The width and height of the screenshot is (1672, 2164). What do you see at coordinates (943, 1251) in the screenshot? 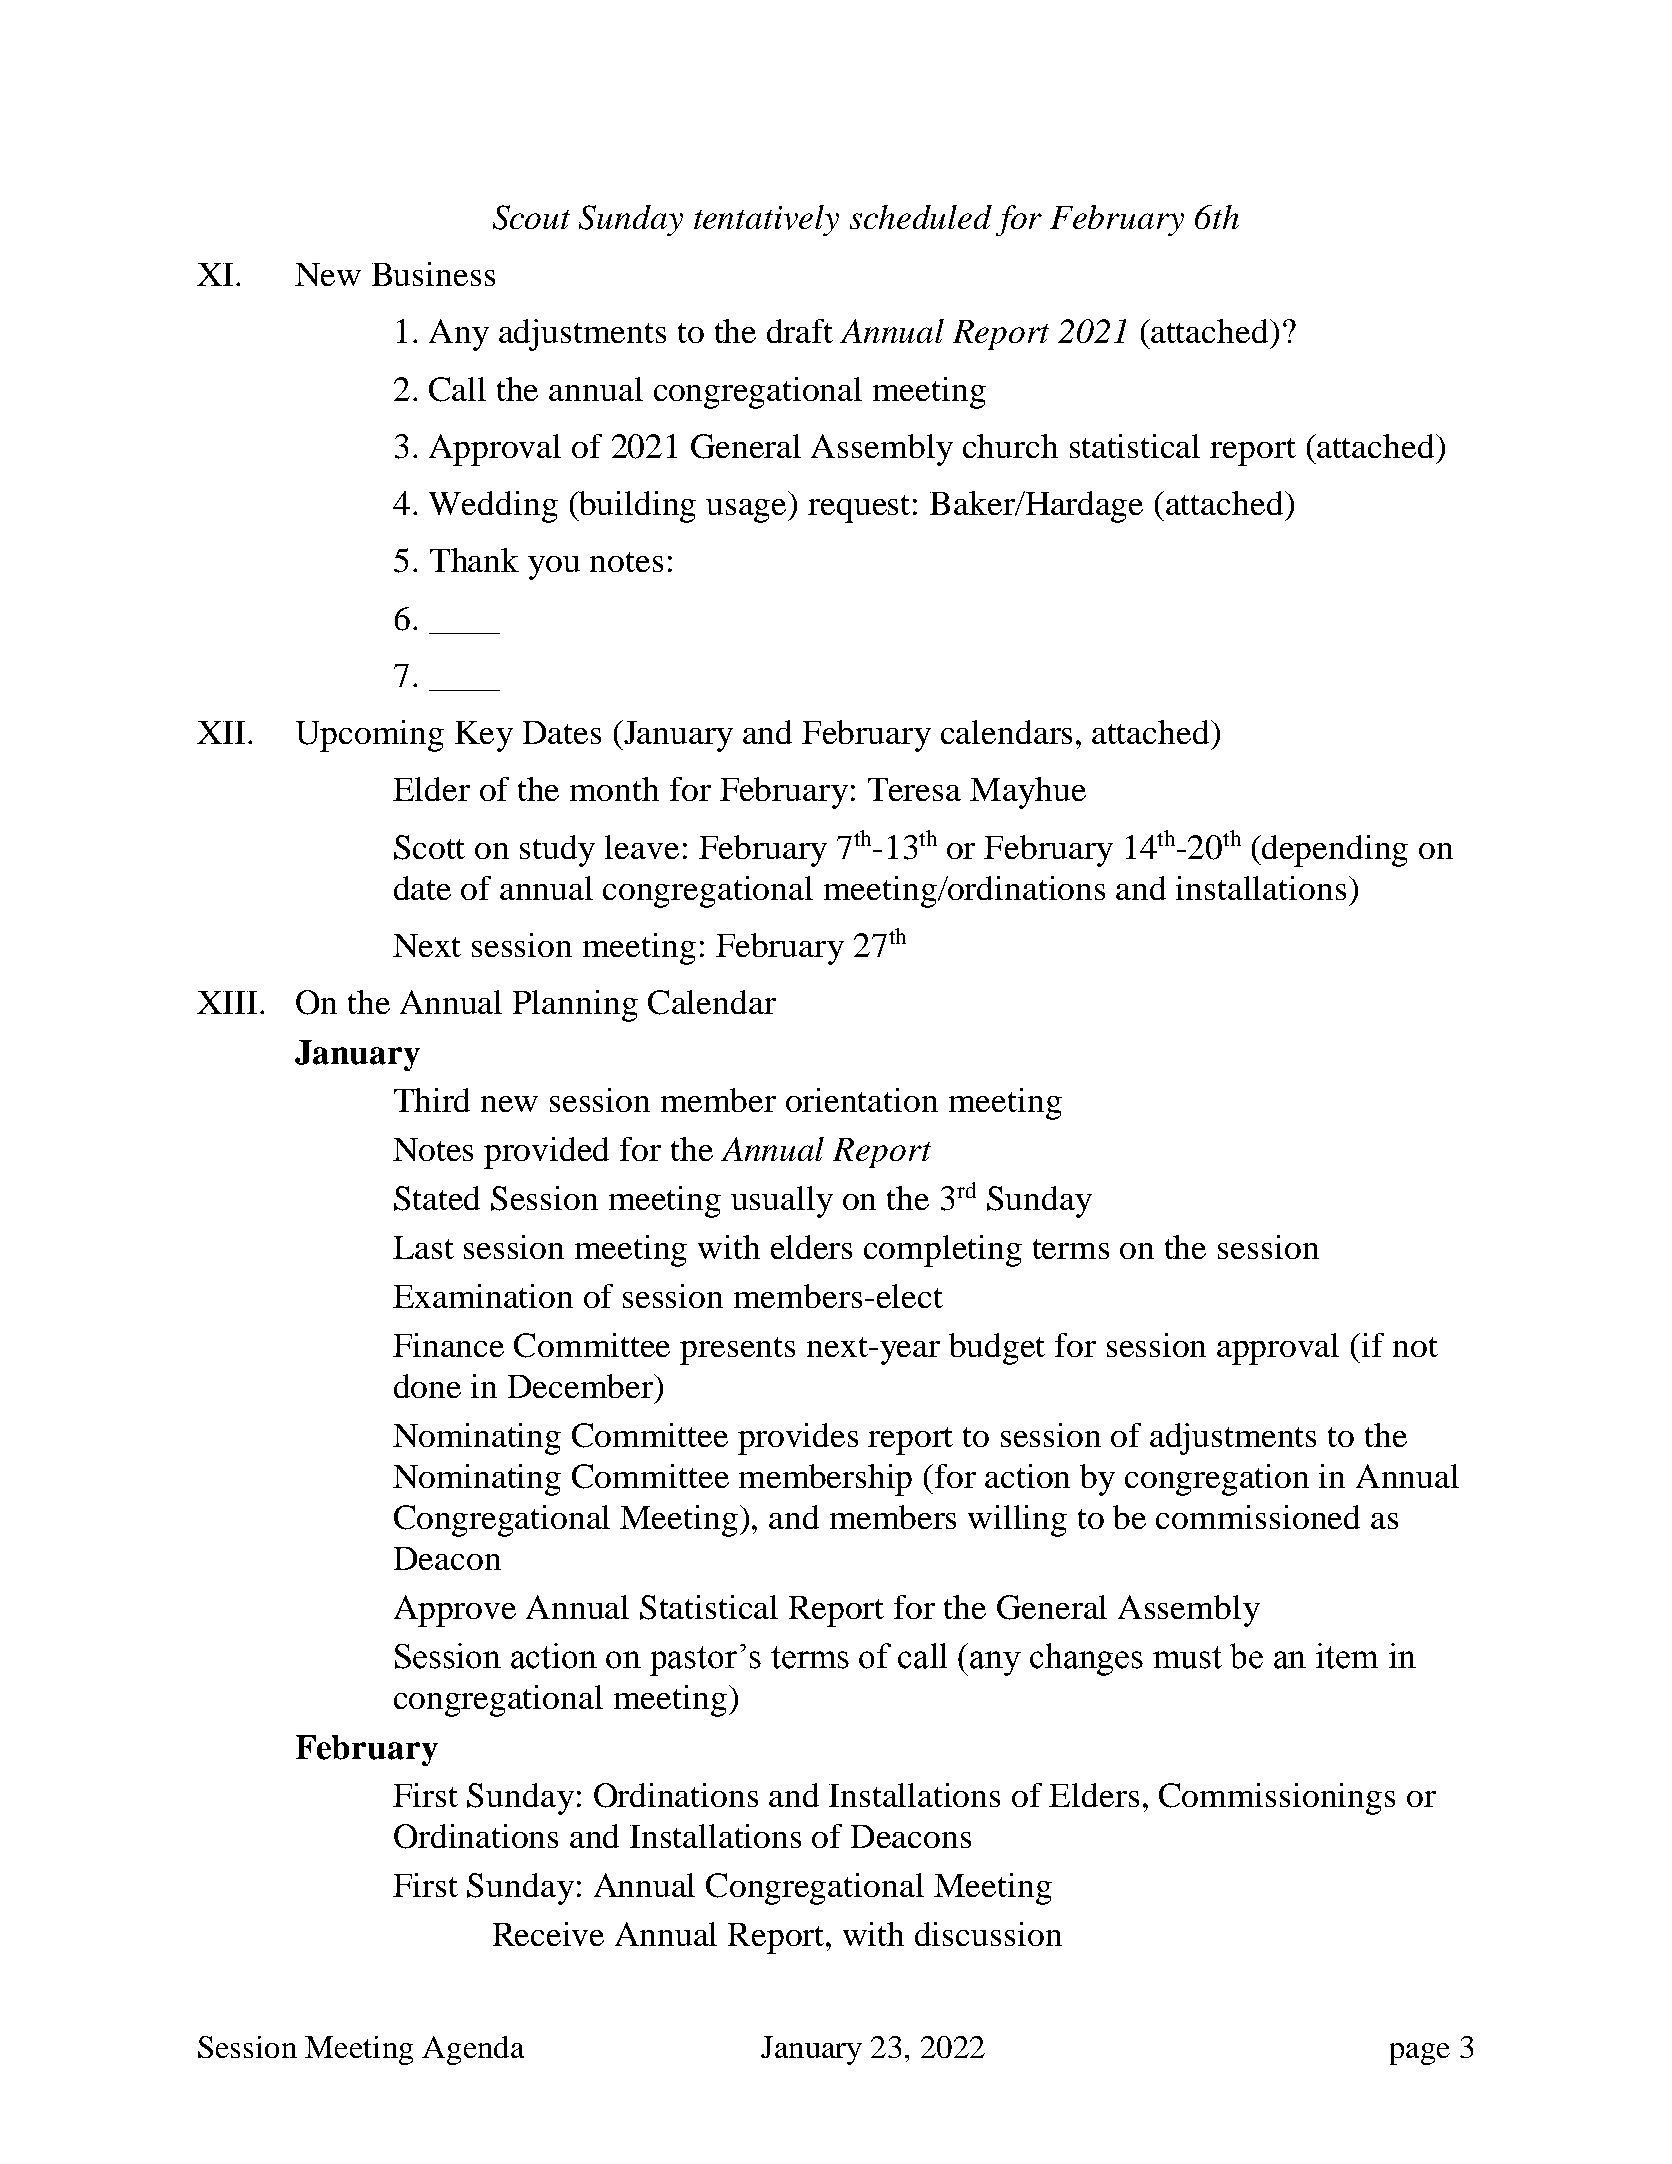
I see `completing` at bounding box center [943, 1251].
